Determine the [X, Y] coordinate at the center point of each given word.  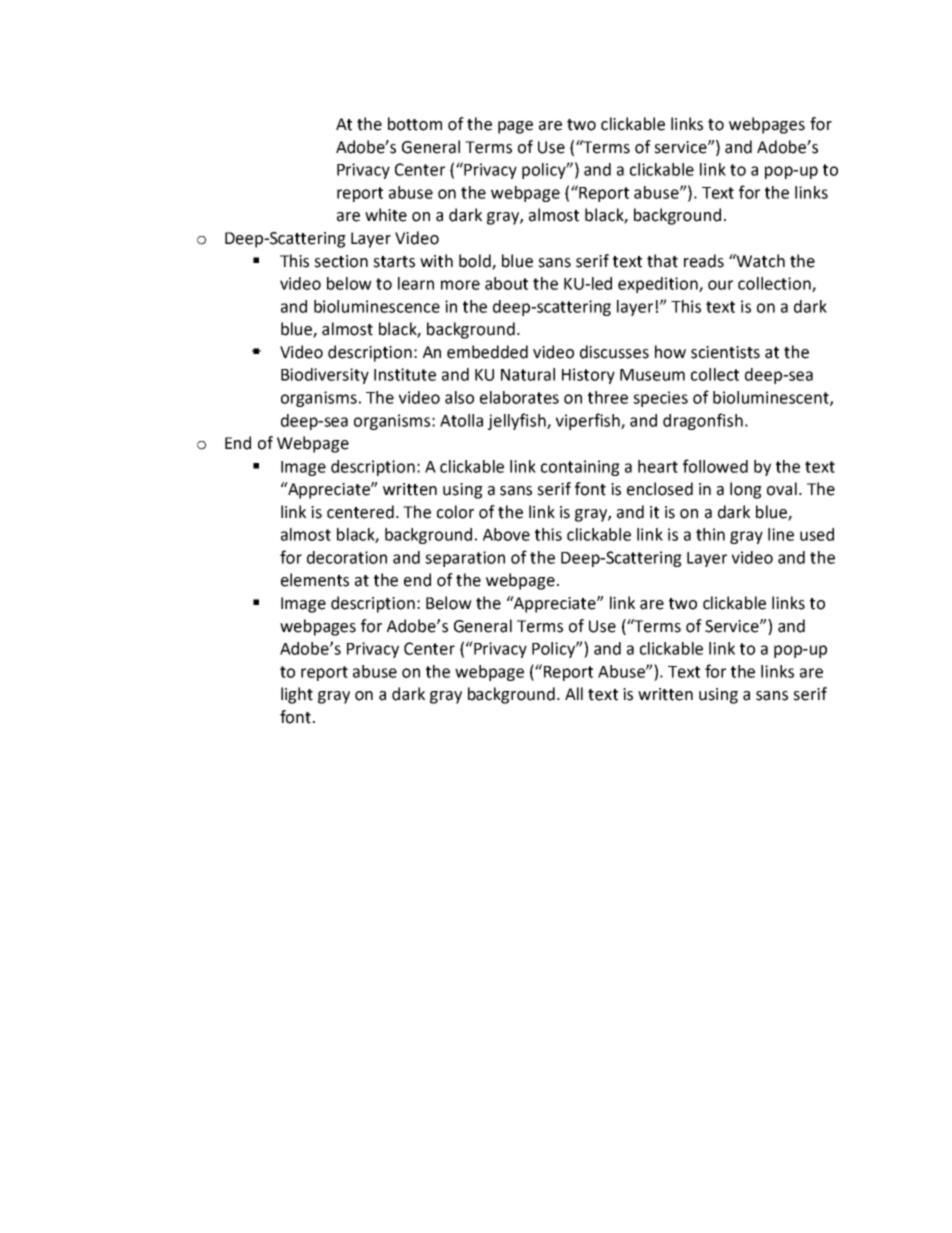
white [386, 215]
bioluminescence [377, 306]
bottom [415, 124]
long [746, 490]
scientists [725, 352]
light [297, 695]
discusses [614, 352]
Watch [760, 261]
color [455, 512]
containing [580, 468]
